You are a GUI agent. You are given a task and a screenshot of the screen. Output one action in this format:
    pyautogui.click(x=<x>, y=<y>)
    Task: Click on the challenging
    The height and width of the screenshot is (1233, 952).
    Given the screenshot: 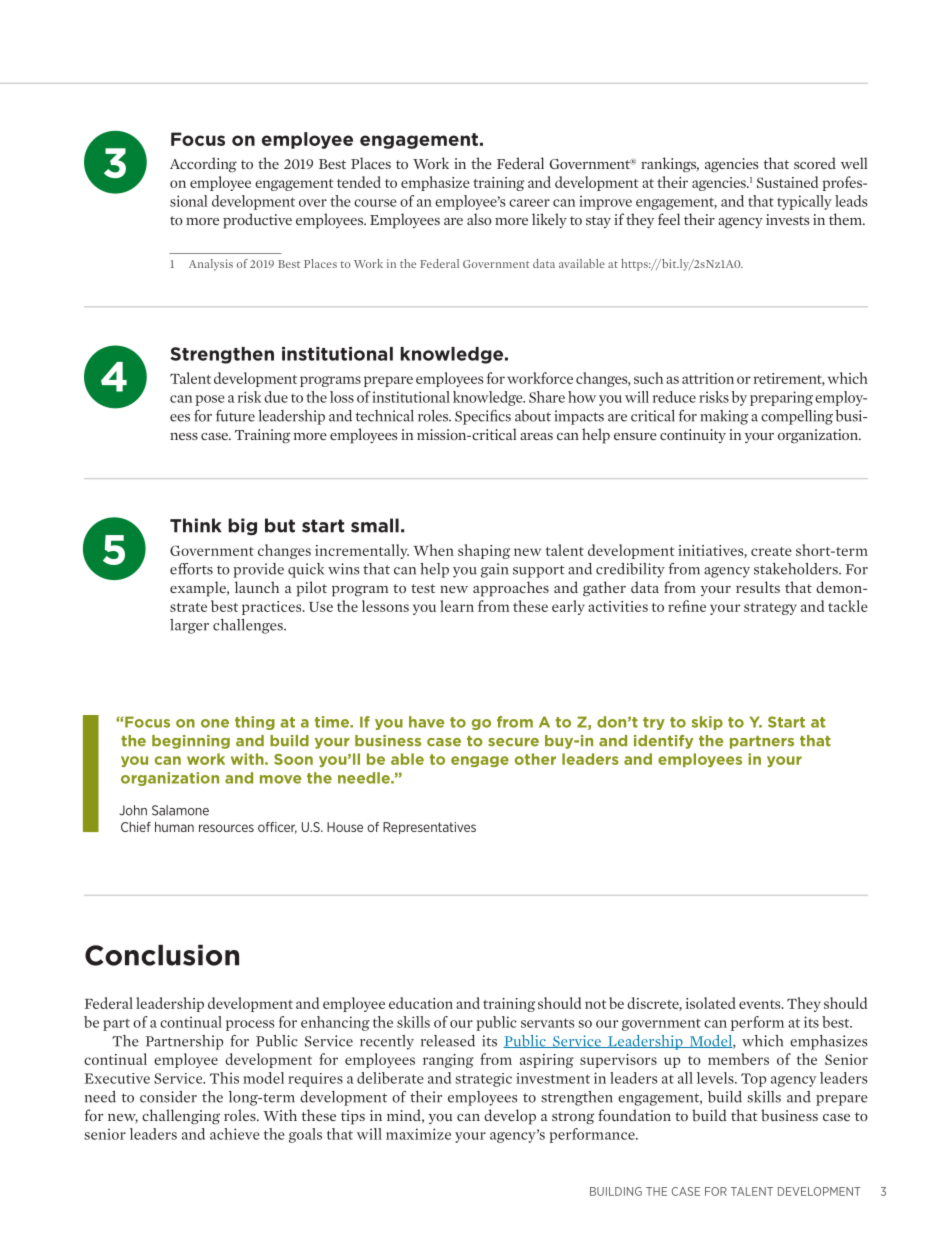 What is the action you would take?
    pyautogui.click(x=181, y=1117)
